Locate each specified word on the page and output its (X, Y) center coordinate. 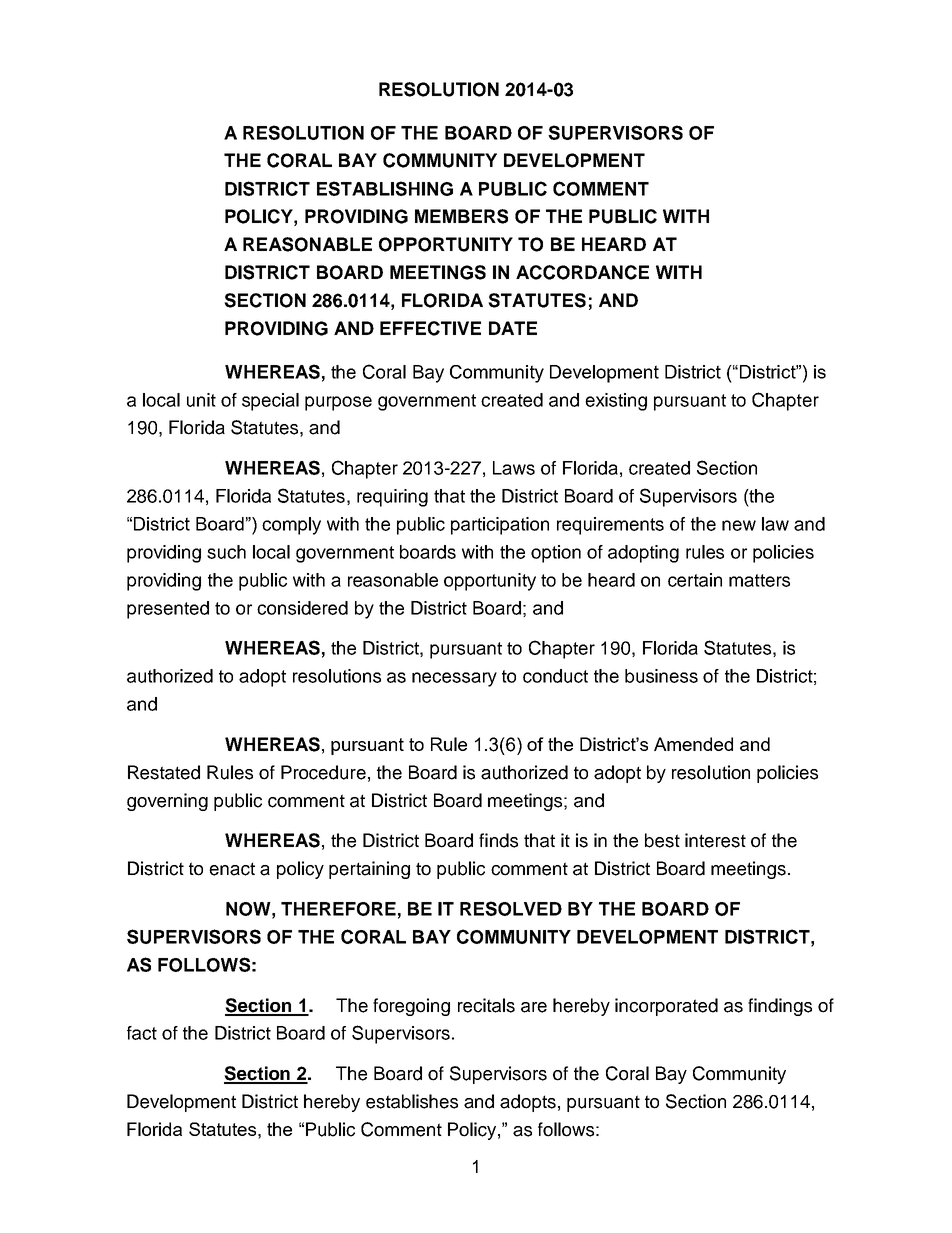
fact (142, 1033)
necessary (454, 679)
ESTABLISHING (385, 188)
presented (168, 610)
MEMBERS (461, 216)
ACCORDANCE (582, 272)
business (661, 676)
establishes (412, 1101)
